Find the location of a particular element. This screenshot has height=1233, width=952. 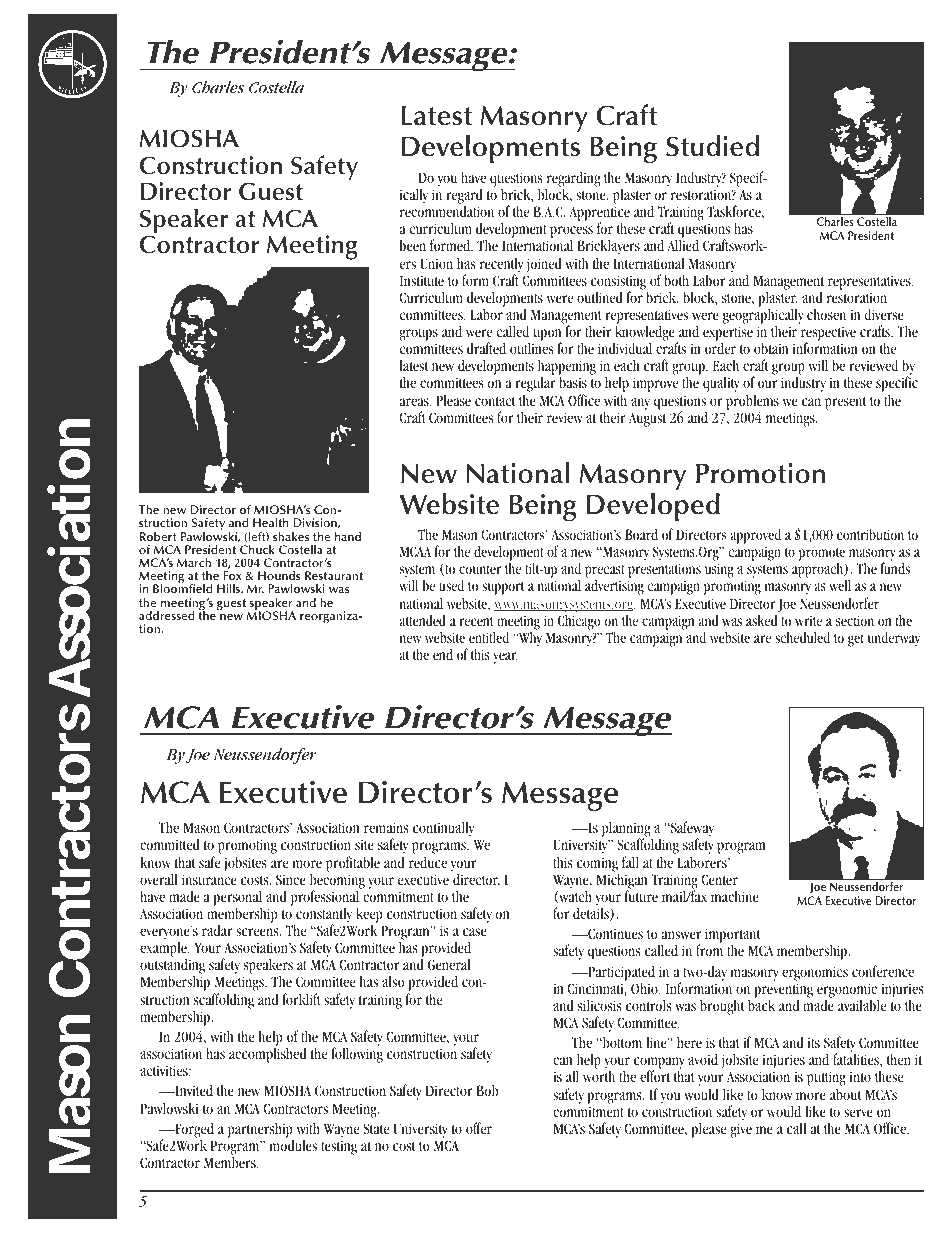

Studied is located at coordinates (712, 146).
